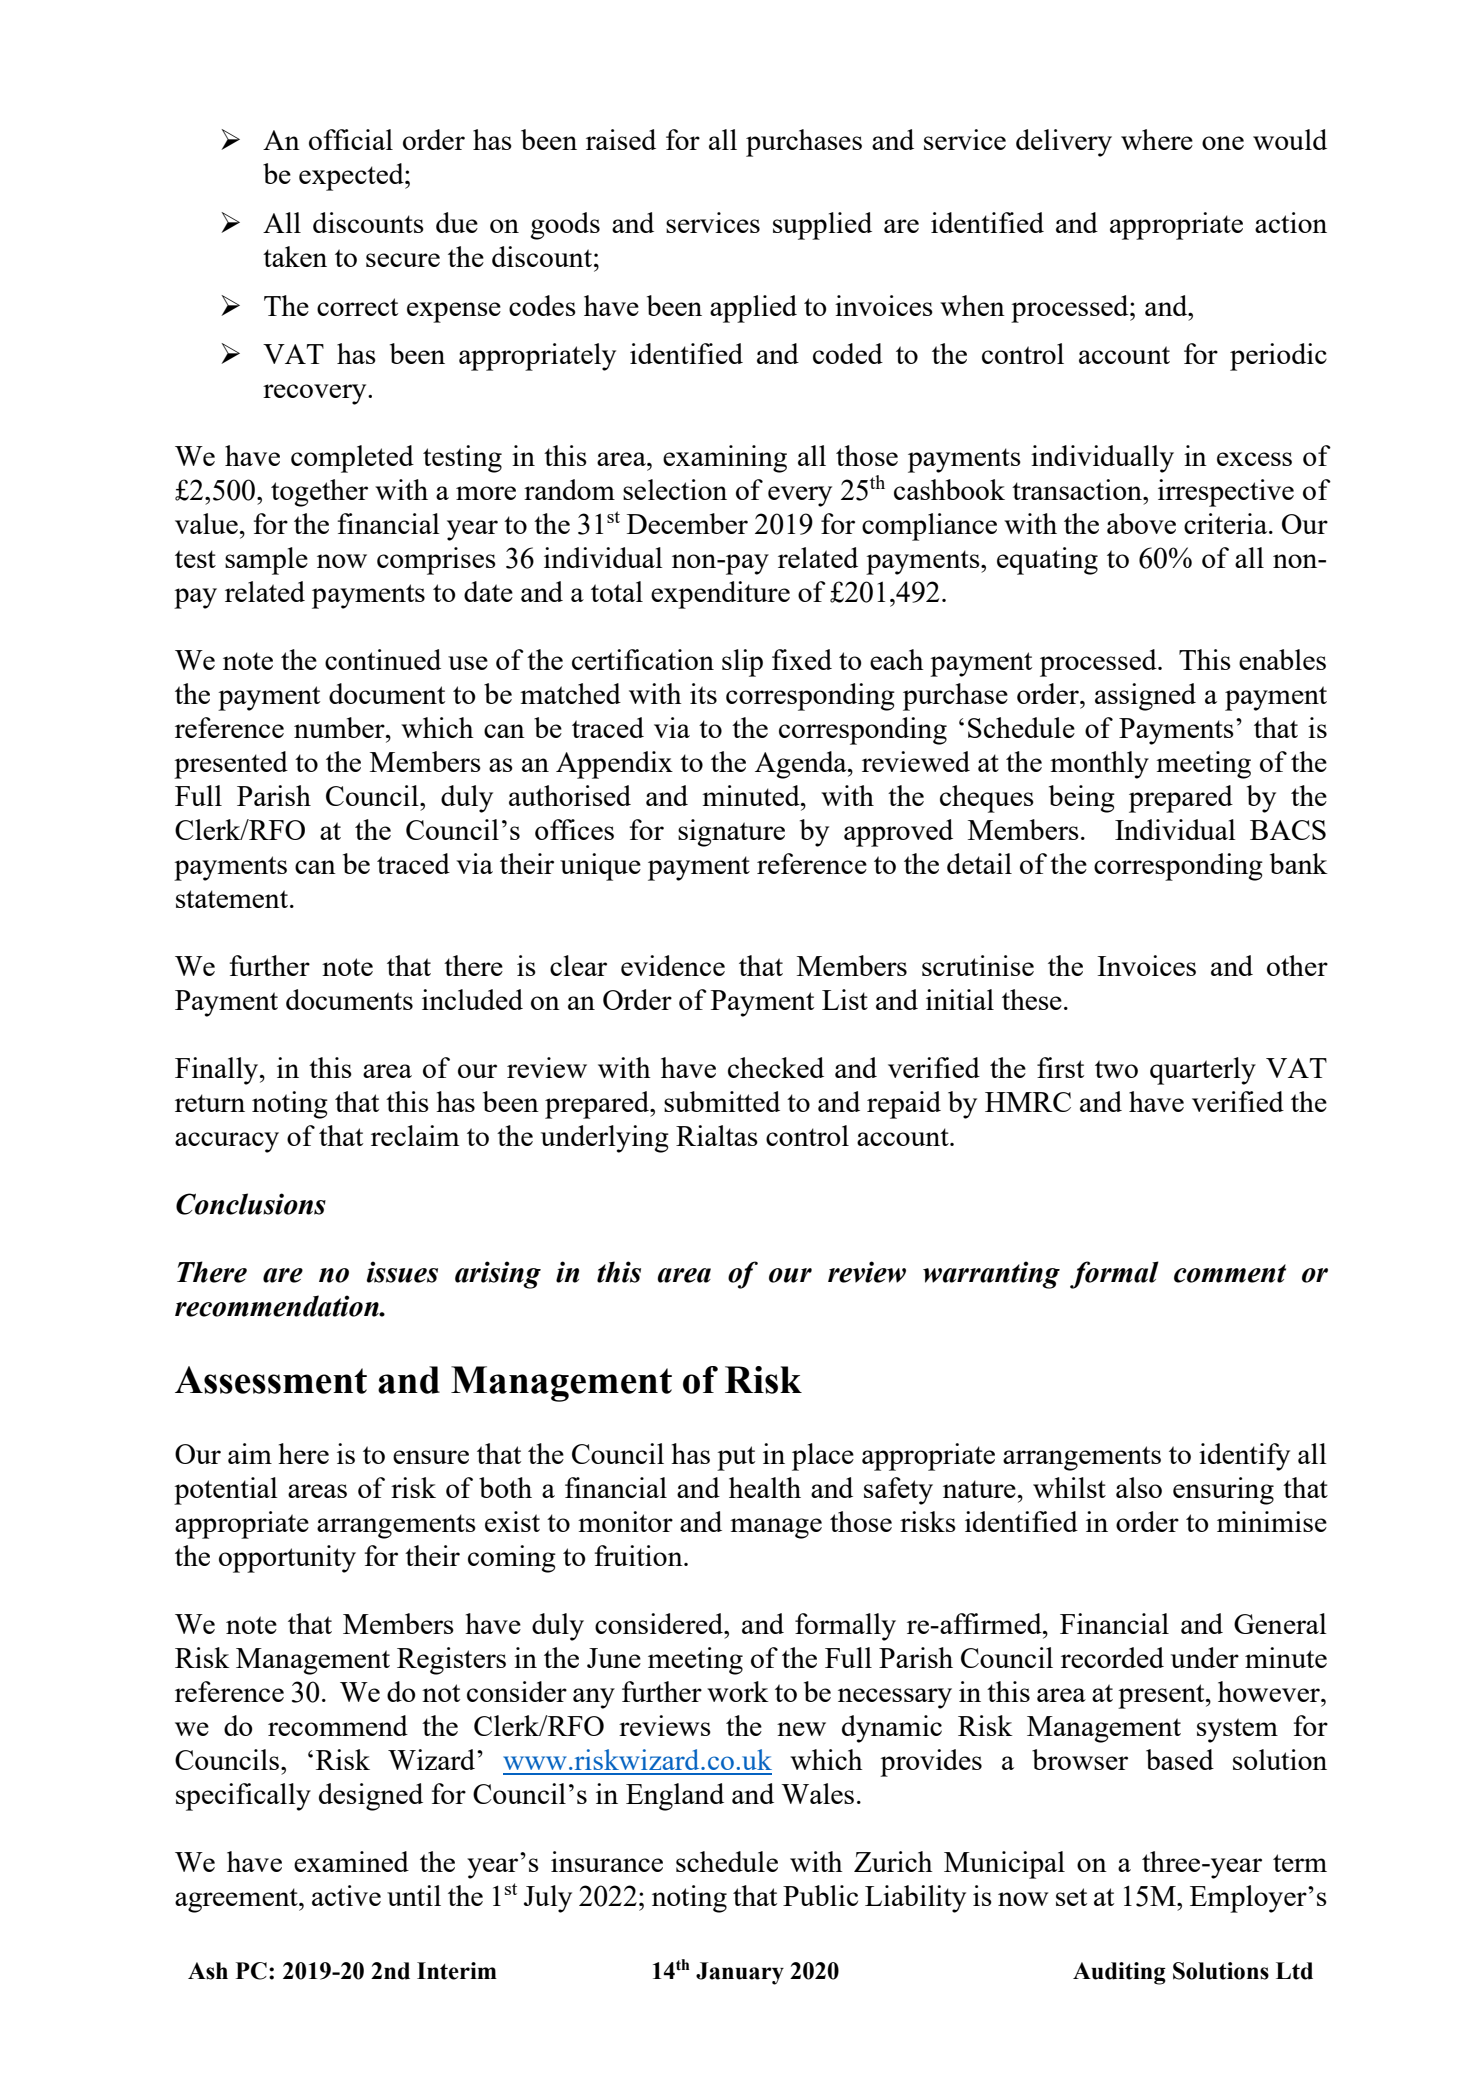 This screenshot has width=1467, height=2075. I want to click on Auditing, so click(1119, 1973).
